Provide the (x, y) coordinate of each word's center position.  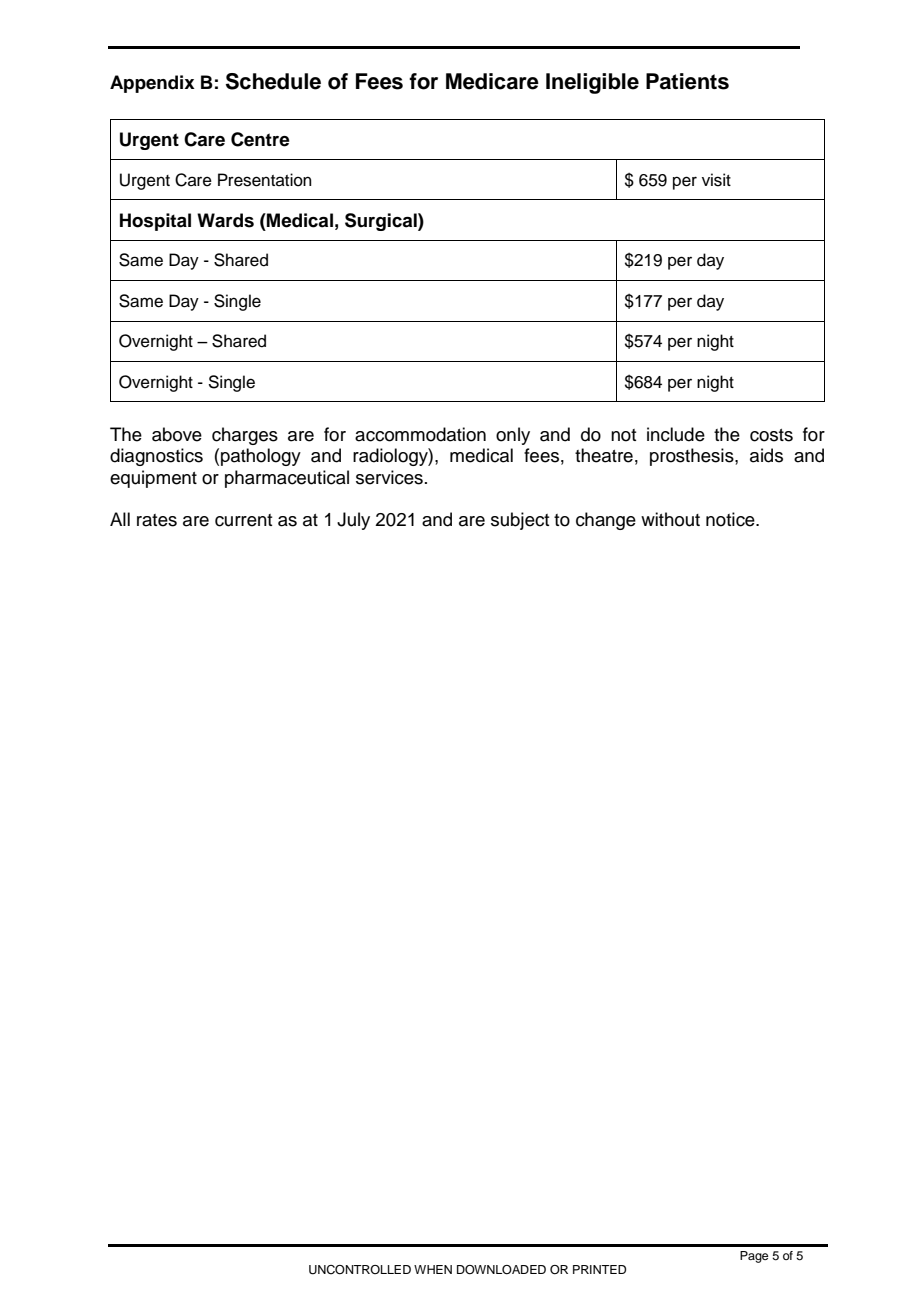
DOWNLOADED (501, 1270)
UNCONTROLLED (360, 1270)
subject (520, 521)
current (243, 520)
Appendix (152, 84)
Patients (687, 81)
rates (157, 520)
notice (731, 519)
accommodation (420, 434)
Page (754, 1257)
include (676, 434)
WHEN (433, 1269)
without (670, 519)
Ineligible (592, 83)
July (353, 521)
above (177, 434)
